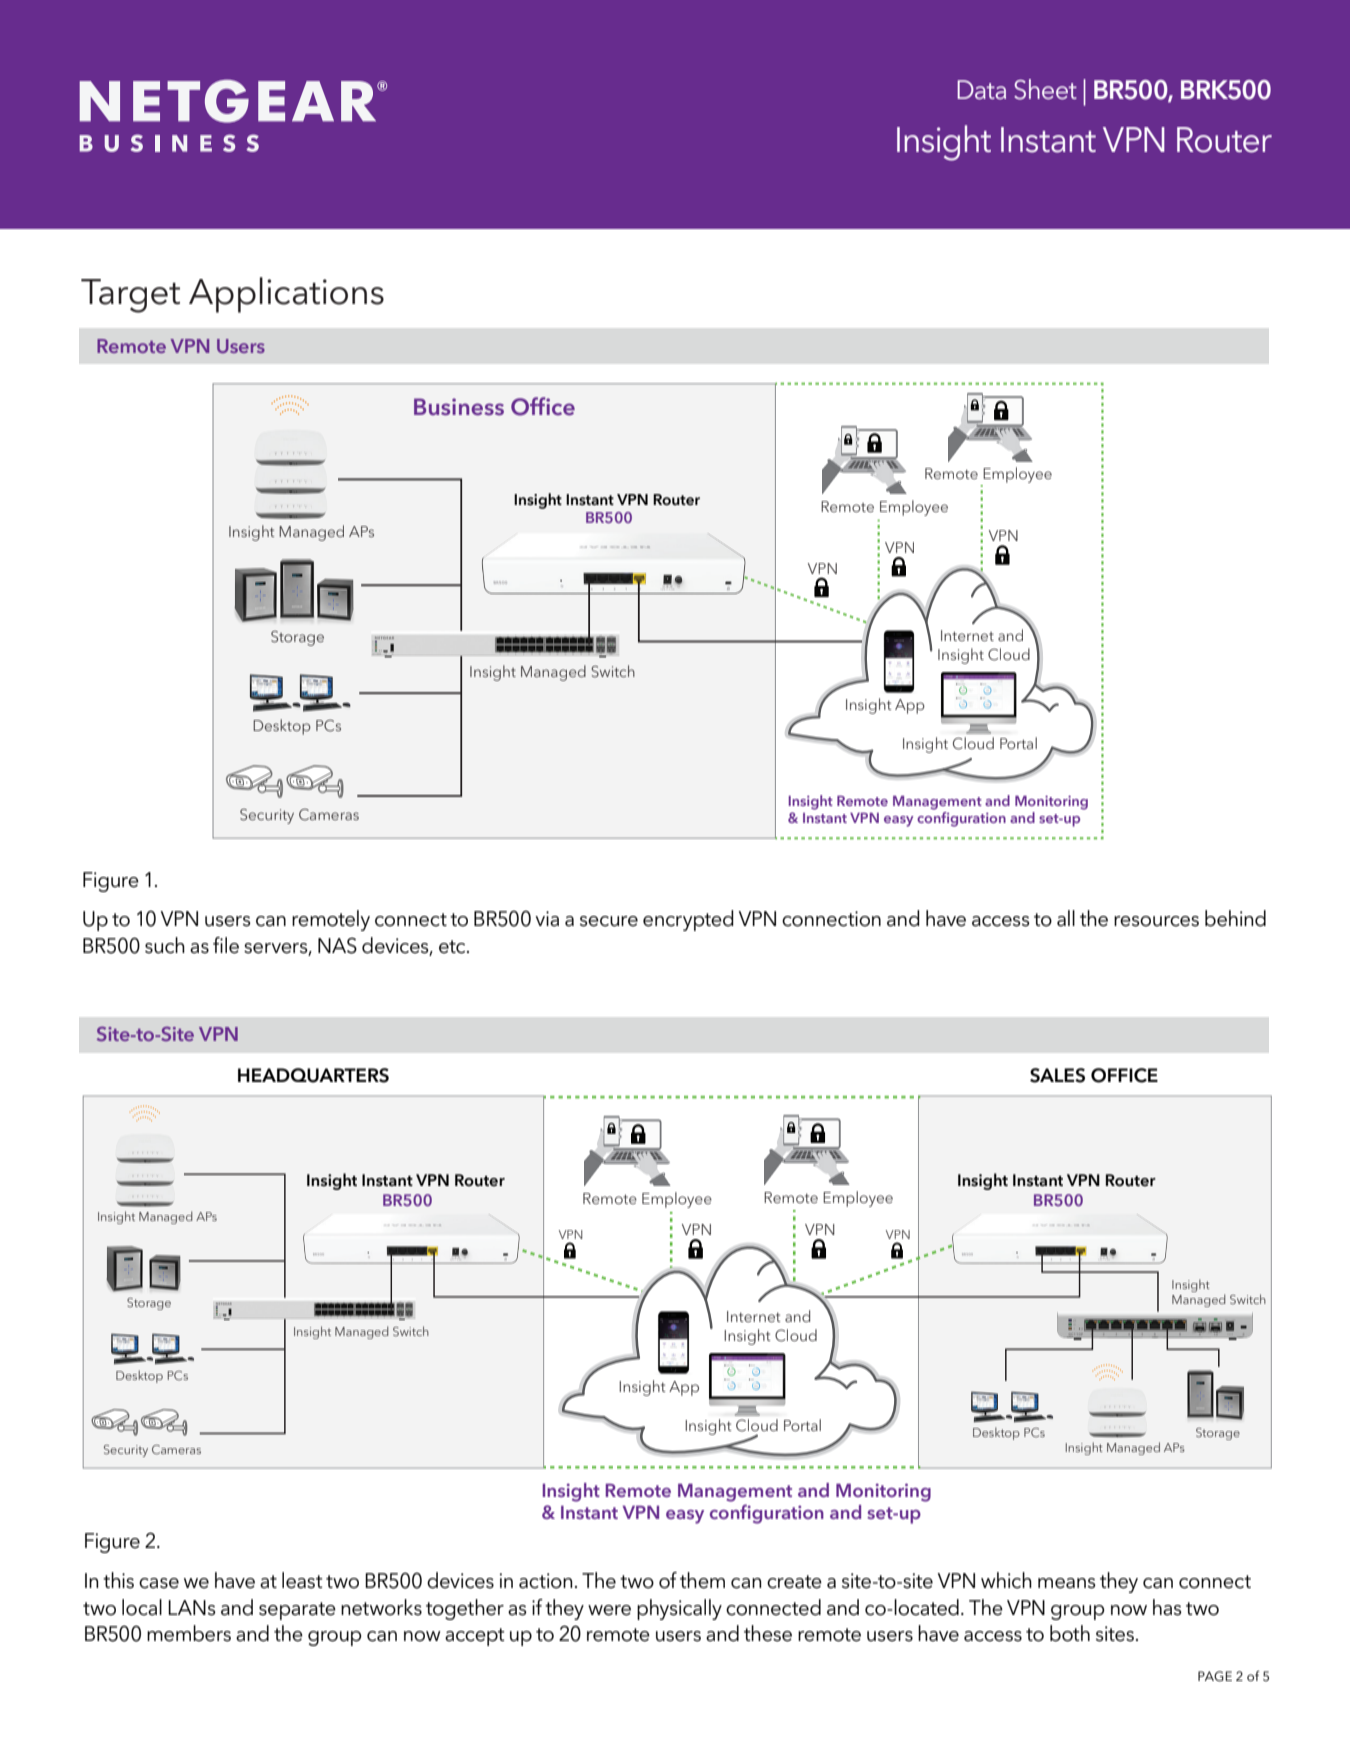  Describe the element at coordinates (1045, 89) in the screenshot. I see `Sheet` at that location.
